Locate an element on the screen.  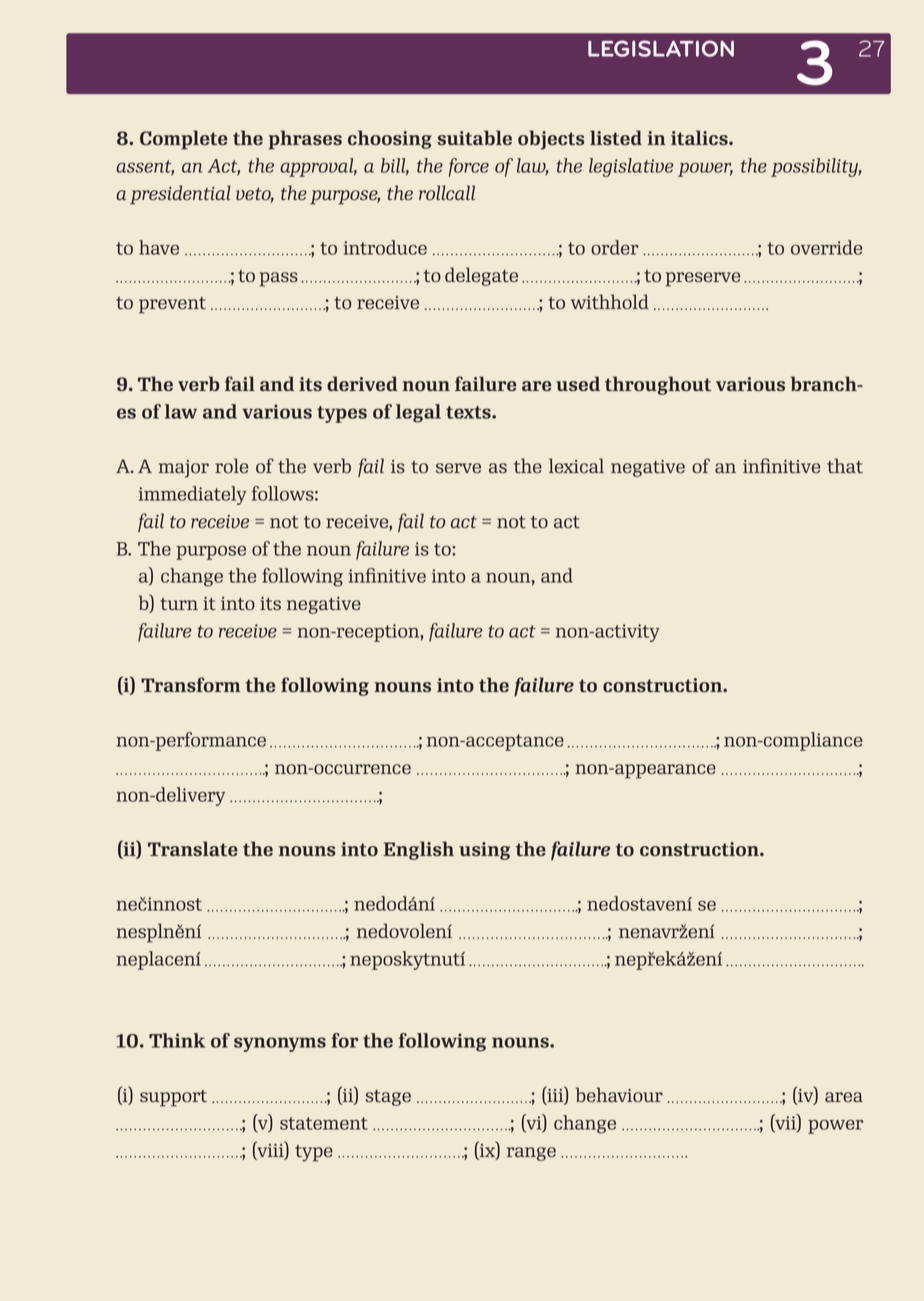
using is located at coordinates (484, 851).
